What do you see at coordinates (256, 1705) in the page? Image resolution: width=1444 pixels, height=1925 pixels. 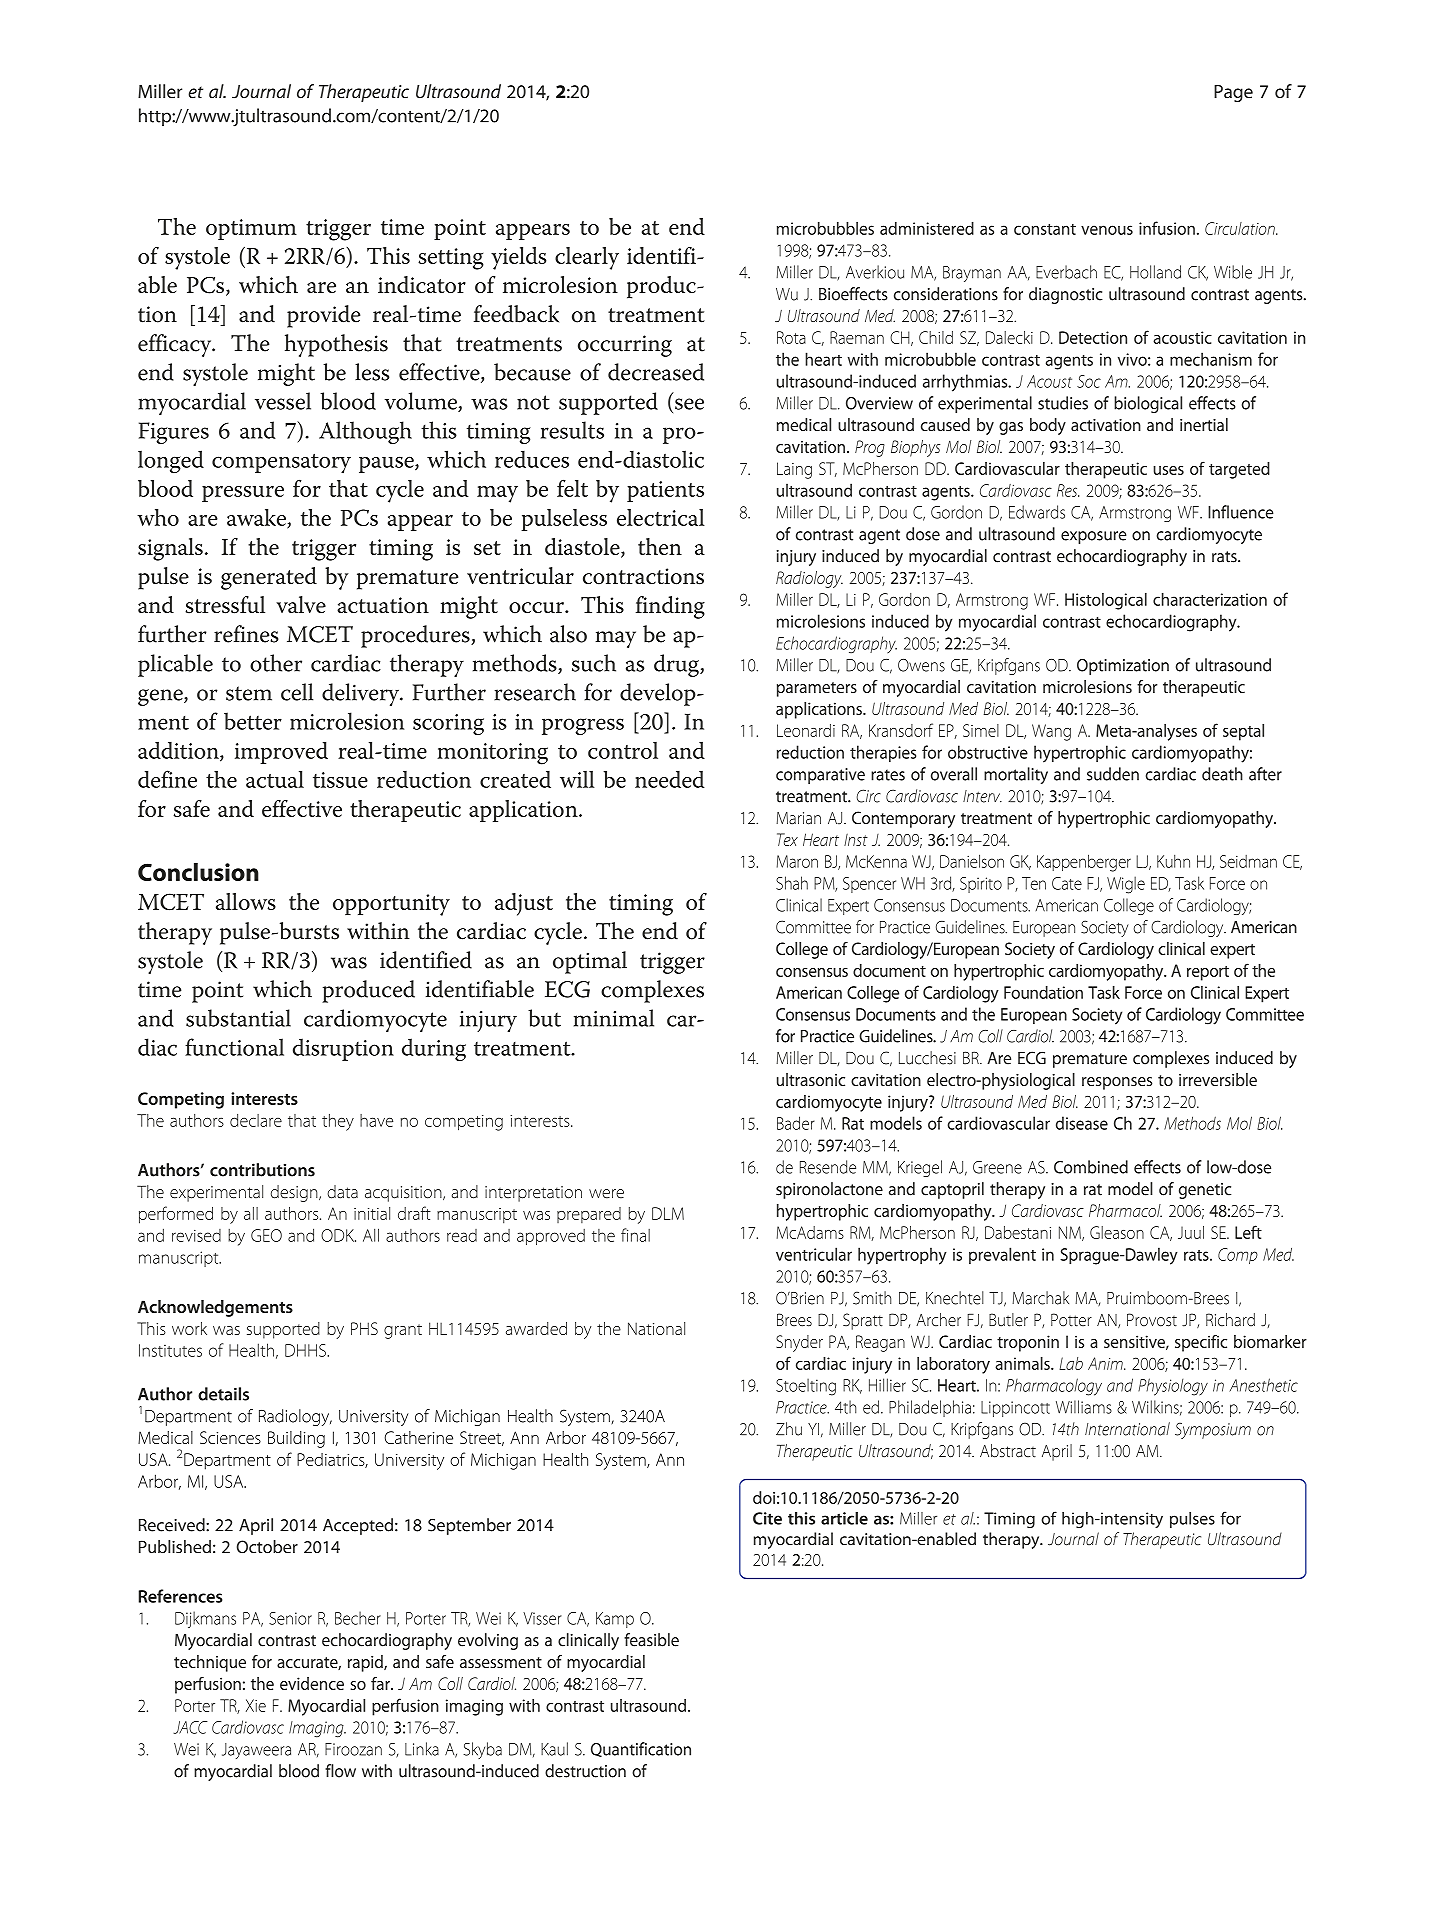 I see `Xie` at bounding box center [256, 1705].
